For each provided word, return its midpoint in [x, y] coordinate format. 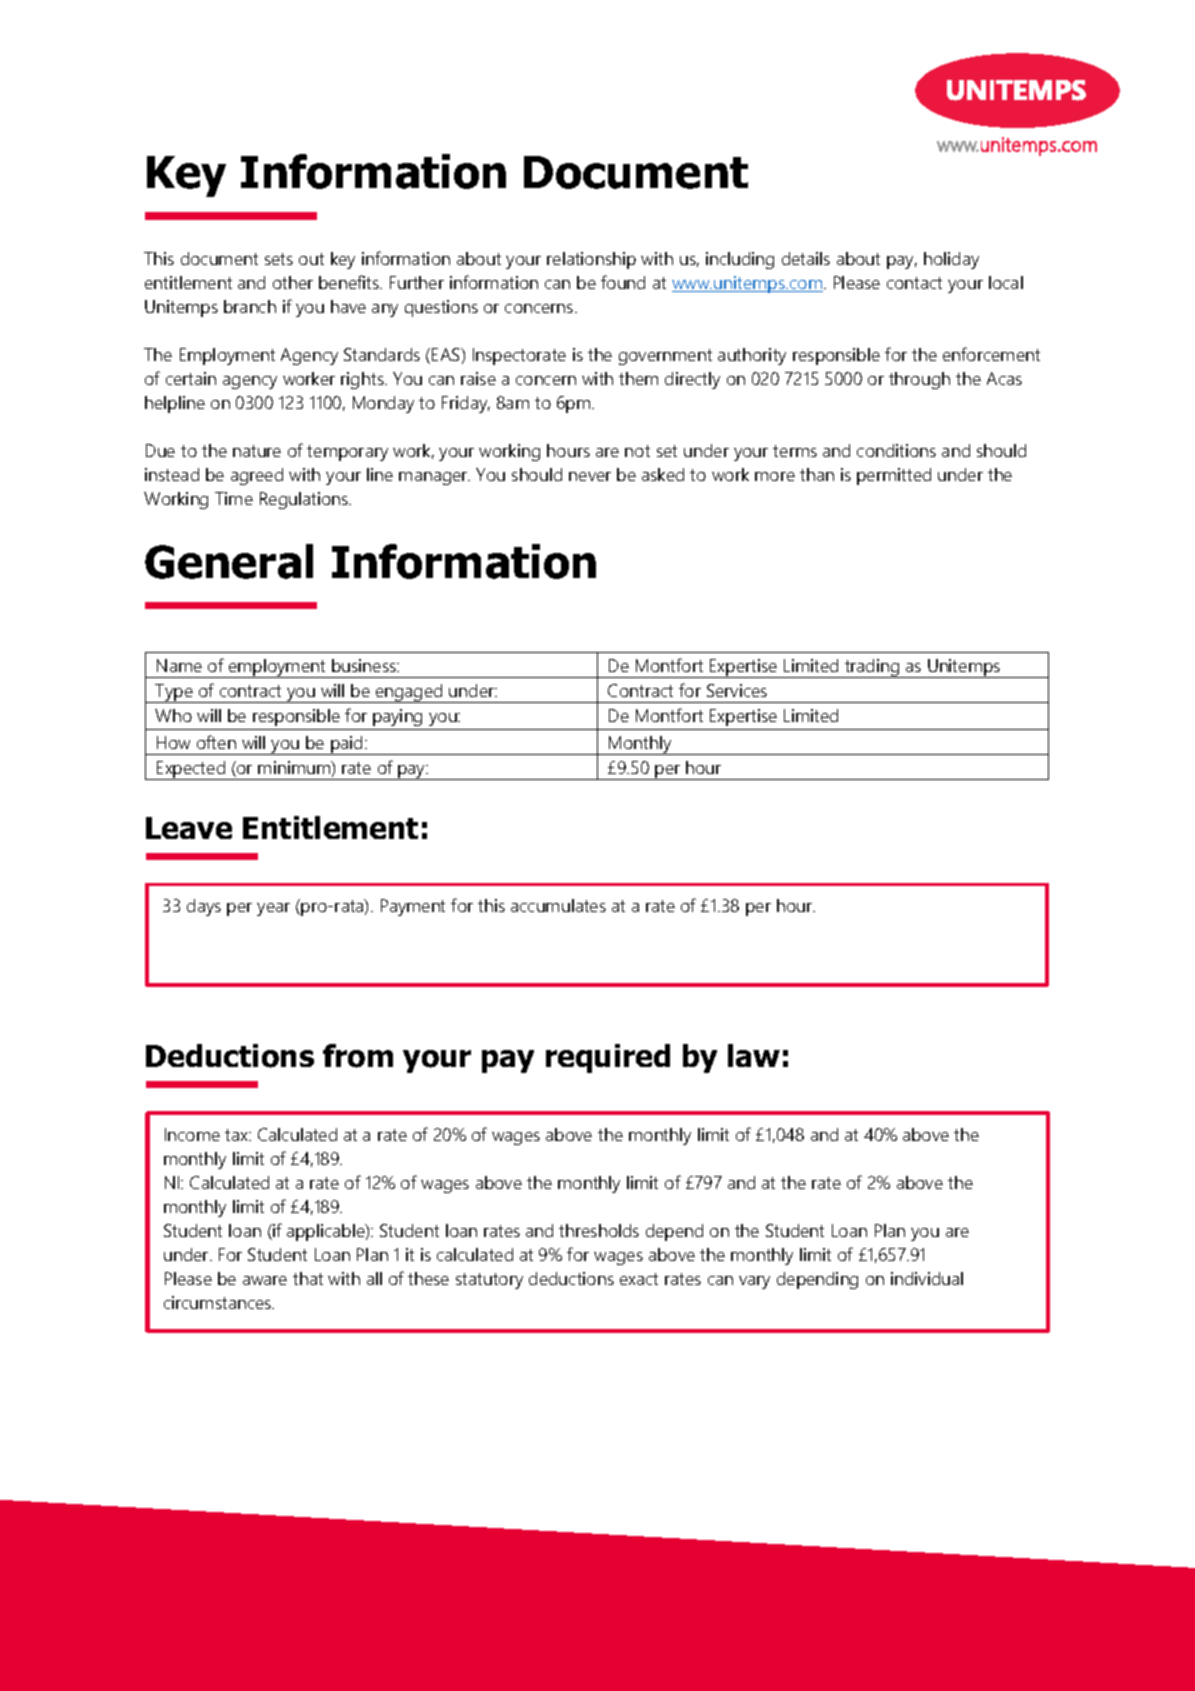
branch [250, 306]
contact [914, 283]
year [273, 909]
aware [265, 1280]
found [623, 282]
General [229, 561]
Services [737, 690]
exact [639, 1279]
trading [872, 668]
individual [927, 1278]
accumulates [558, 905]
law [754, 1055]
